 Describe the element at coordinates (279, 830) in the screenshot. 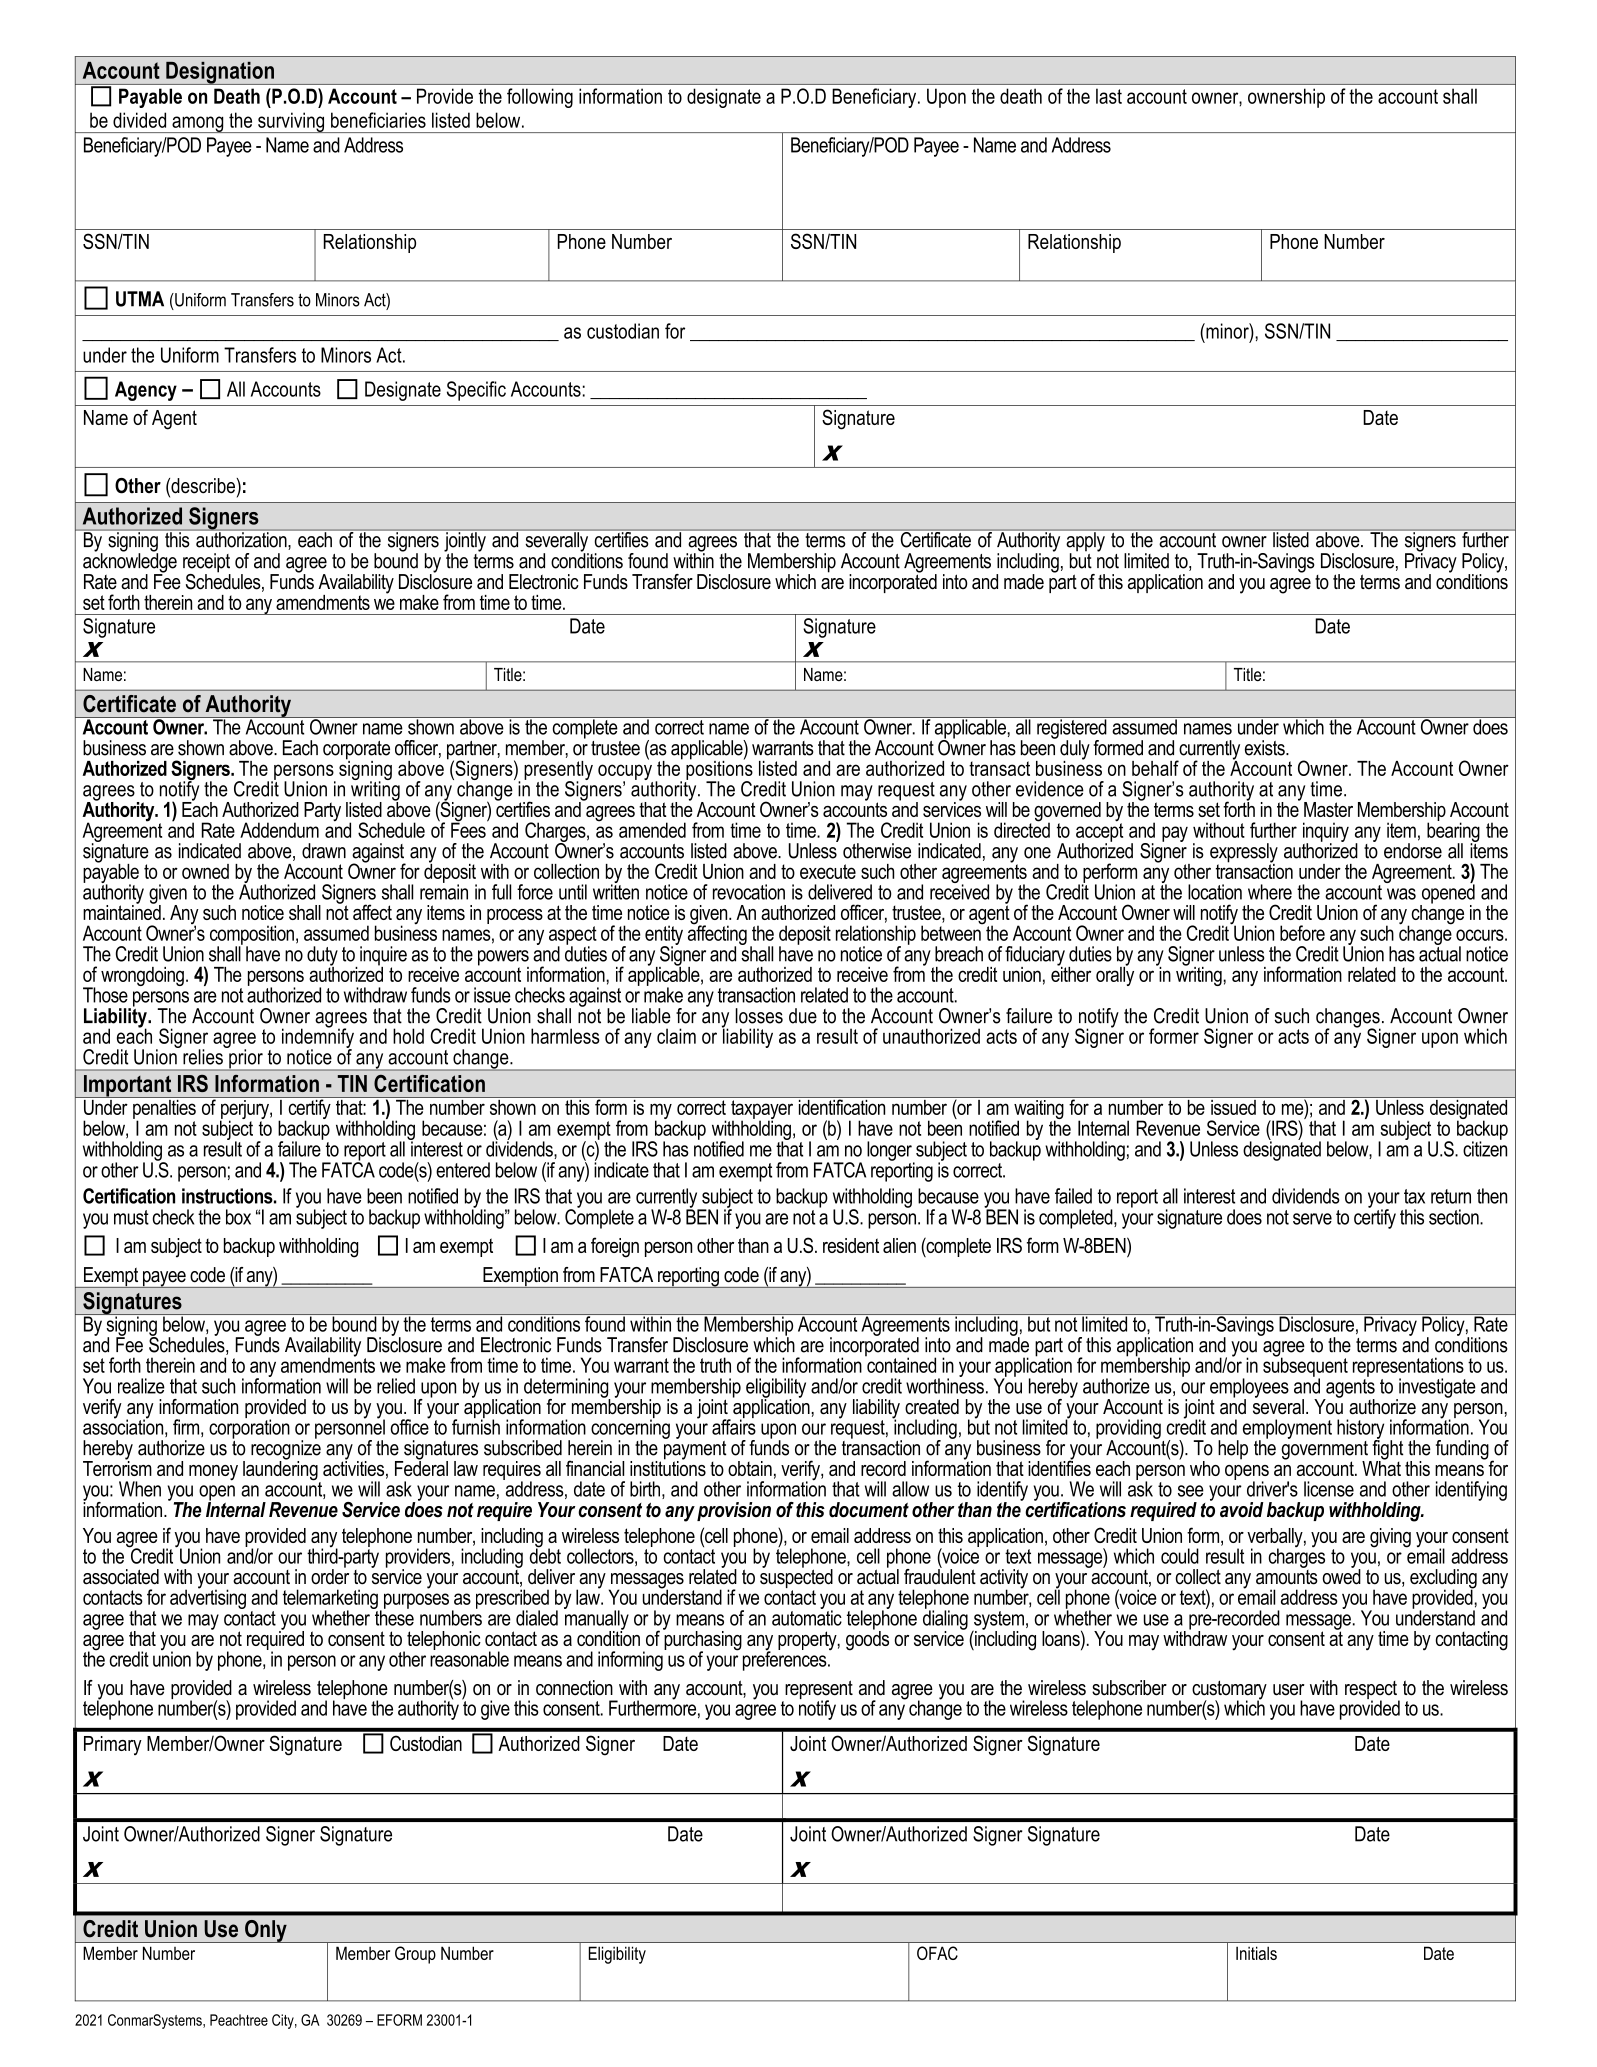

I see `Addendum` at that location.
